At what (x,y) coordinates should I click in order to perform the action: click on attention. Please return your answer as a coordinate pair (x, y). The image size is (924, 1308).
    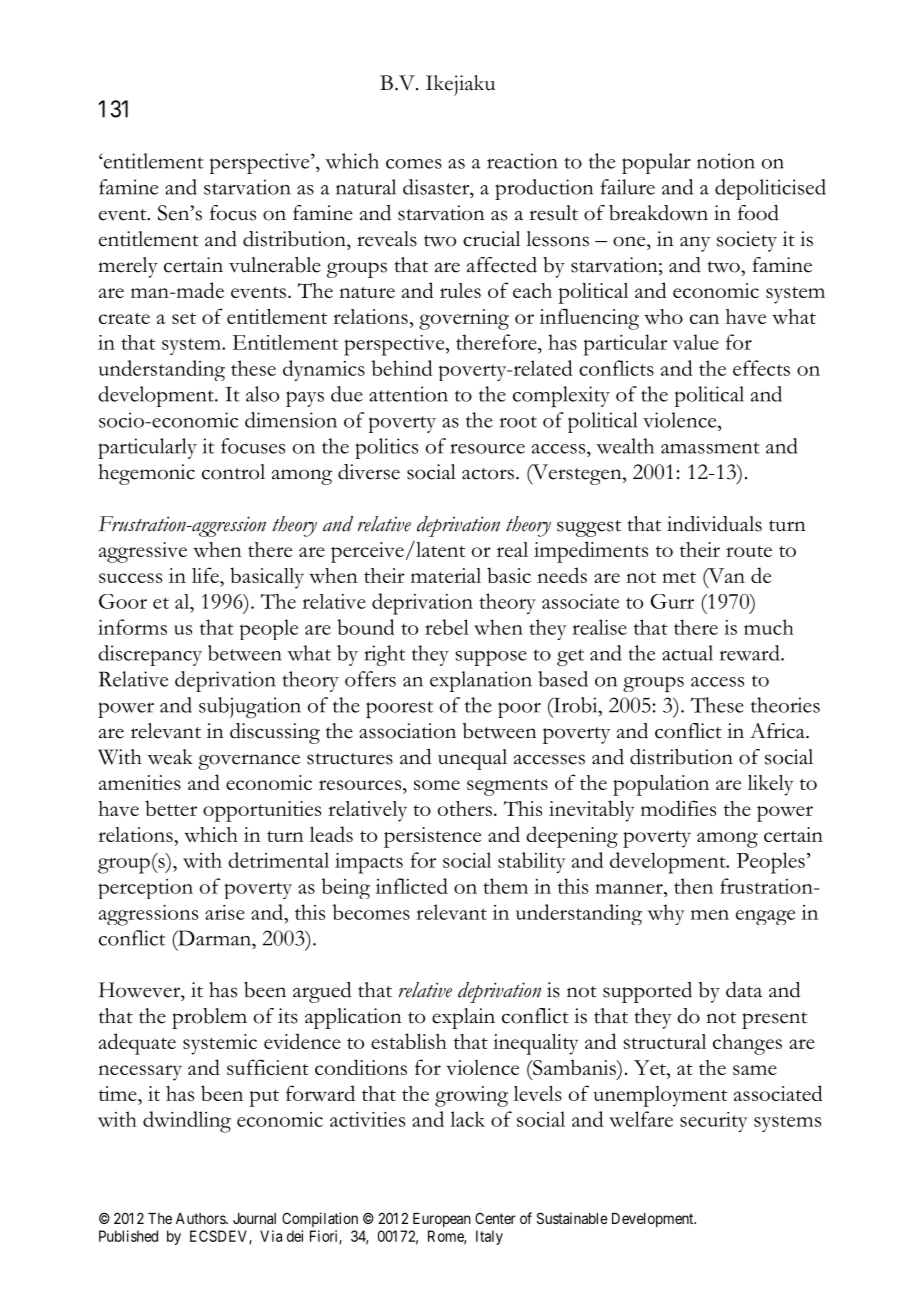
    Looking at the image, I should click on (408, 394).
